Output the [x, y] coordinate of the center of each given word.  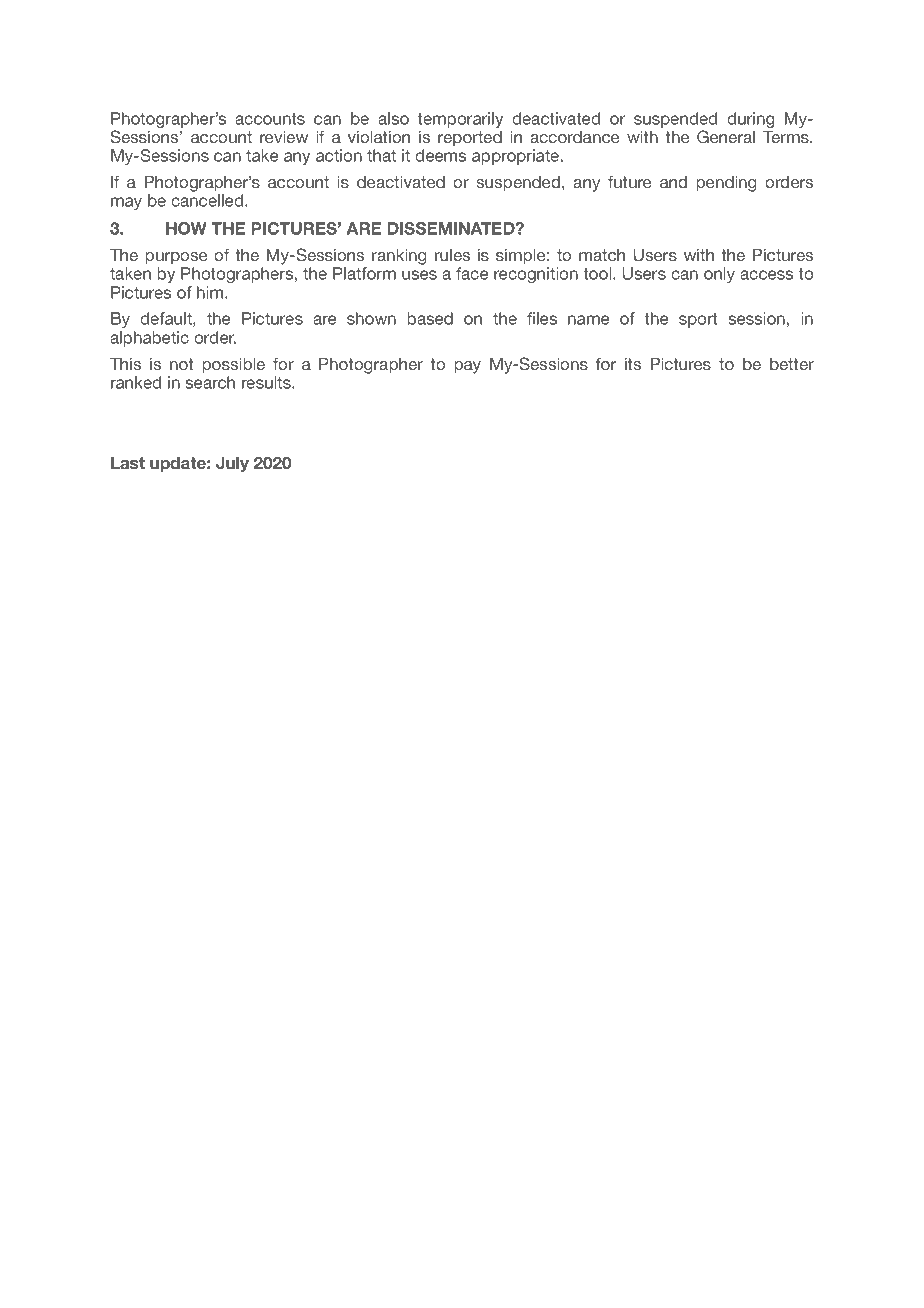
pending [726, 184]
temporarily [460, 120]
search [210, 382]
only [719, 275]
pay [467, 367]
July [232, 464]
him [211, 292]
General [726, 136]
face [472, 273]
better [792, 364]
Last [128, 463]
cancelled [208, 200]
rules [452, 255]
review [284, 137]
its [633, 364]
